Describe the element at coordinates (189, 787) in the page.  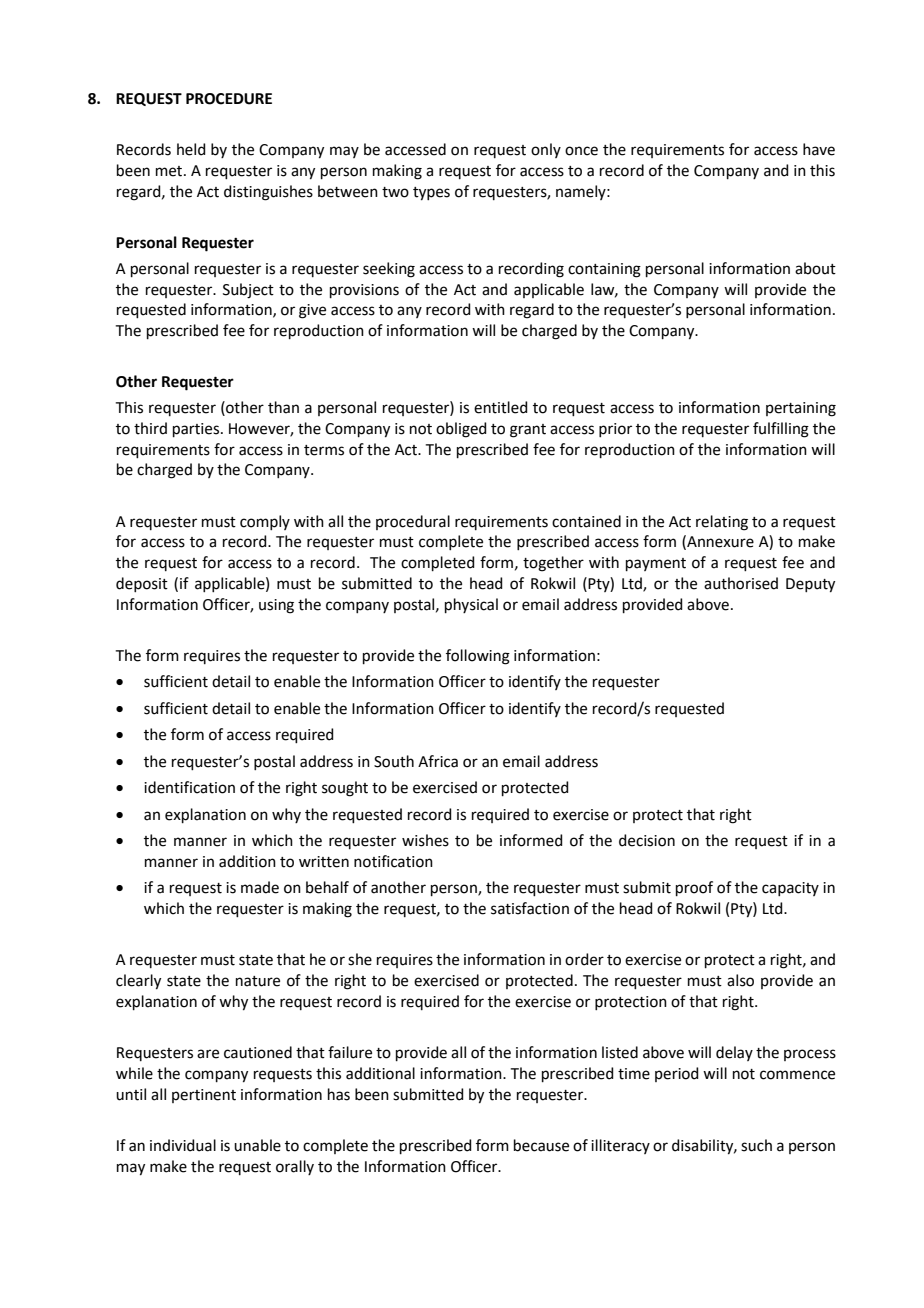
I see `identification` at that location.
